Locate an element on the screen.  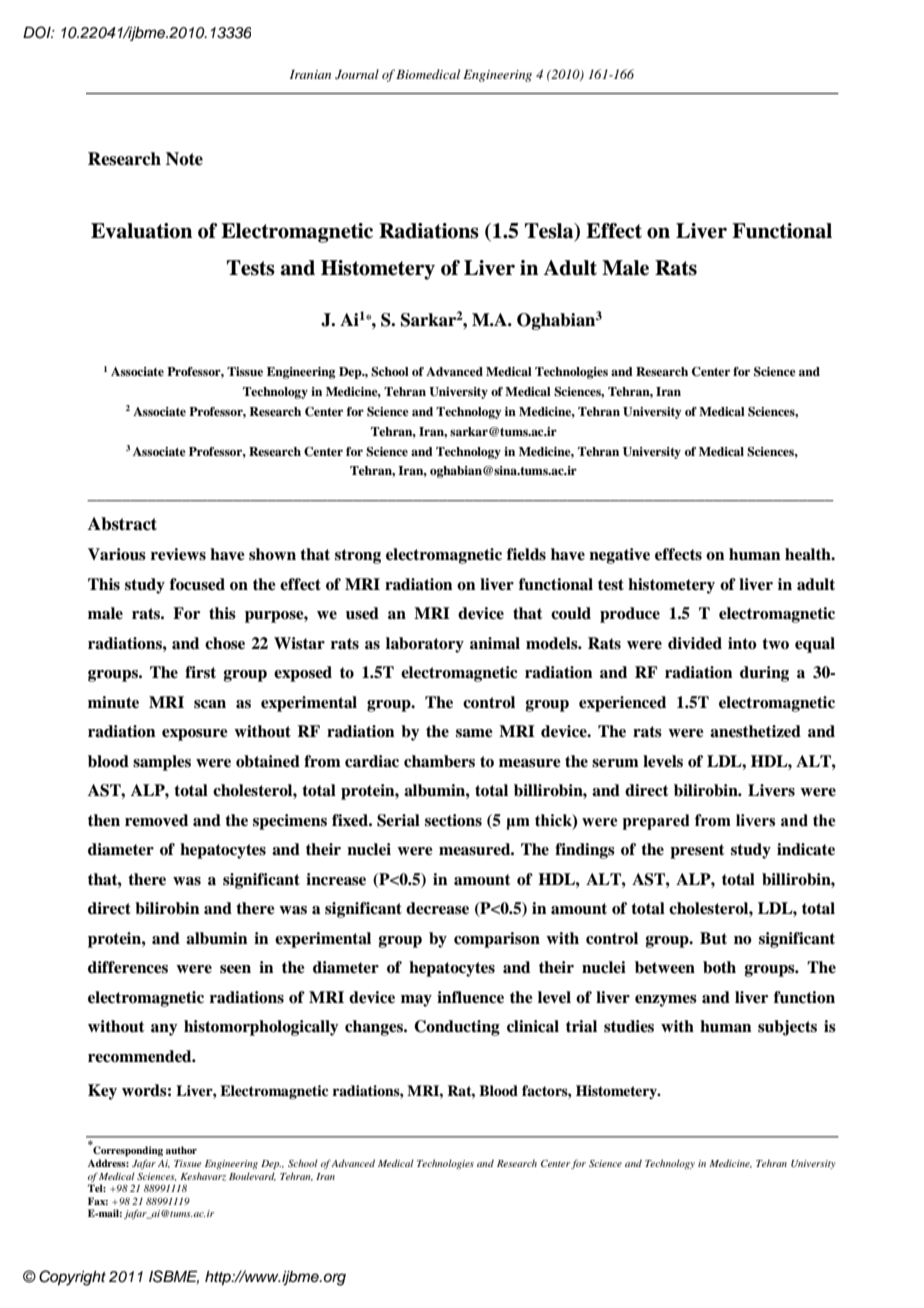
subjects is located at coordinates (787, 1028).
